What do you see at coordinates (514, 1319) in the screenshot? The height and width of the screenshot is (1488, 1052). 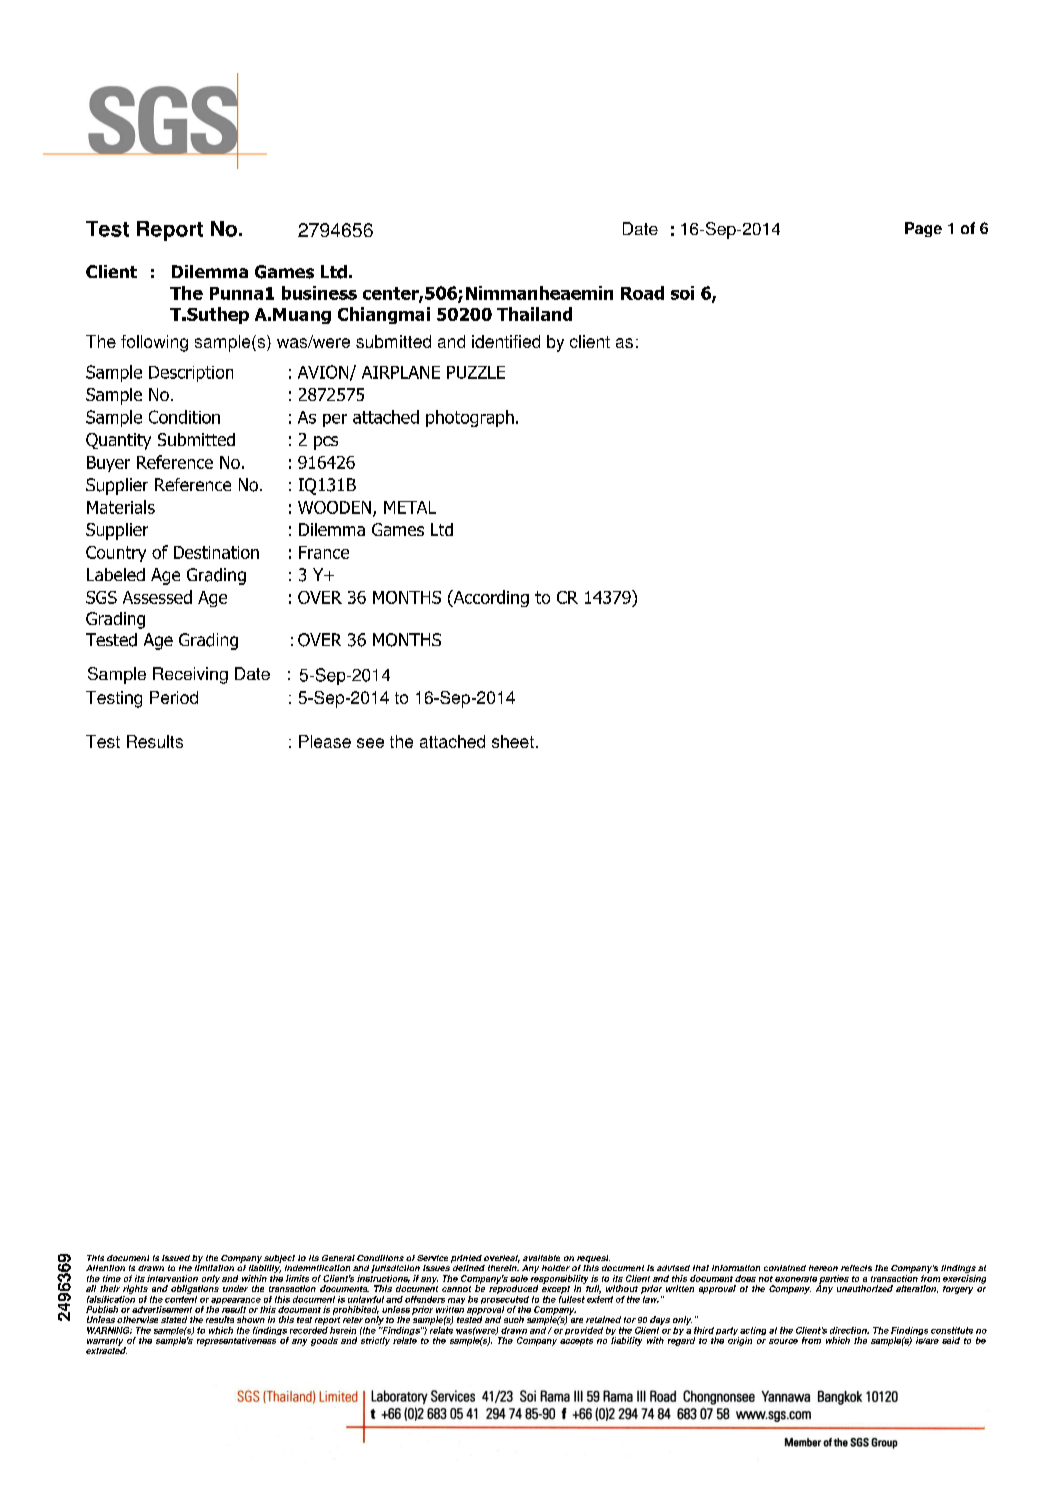 I see `such` at bounding box center [514, 1319].
